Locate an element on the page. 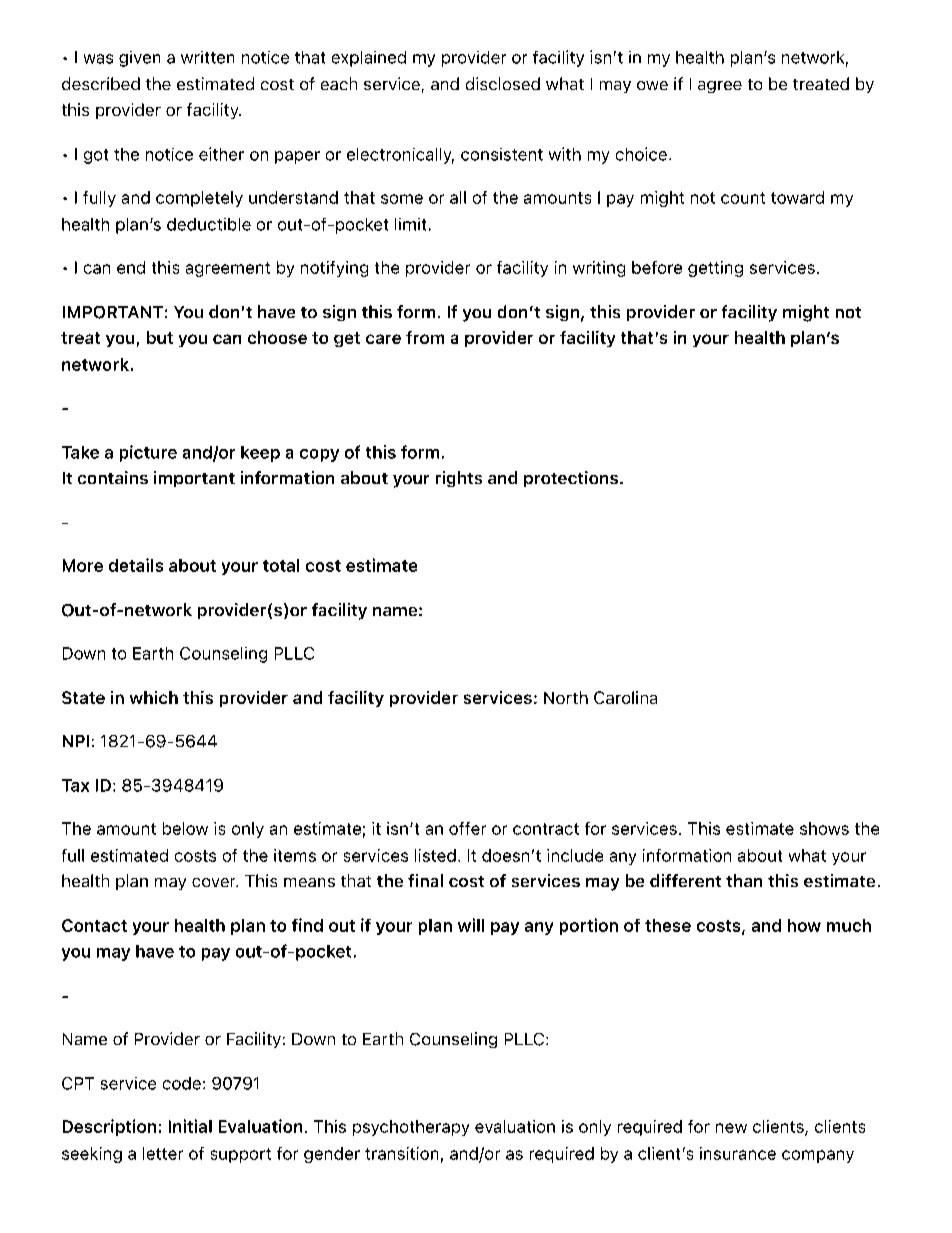  getting is located at coordinates (715, 269).
